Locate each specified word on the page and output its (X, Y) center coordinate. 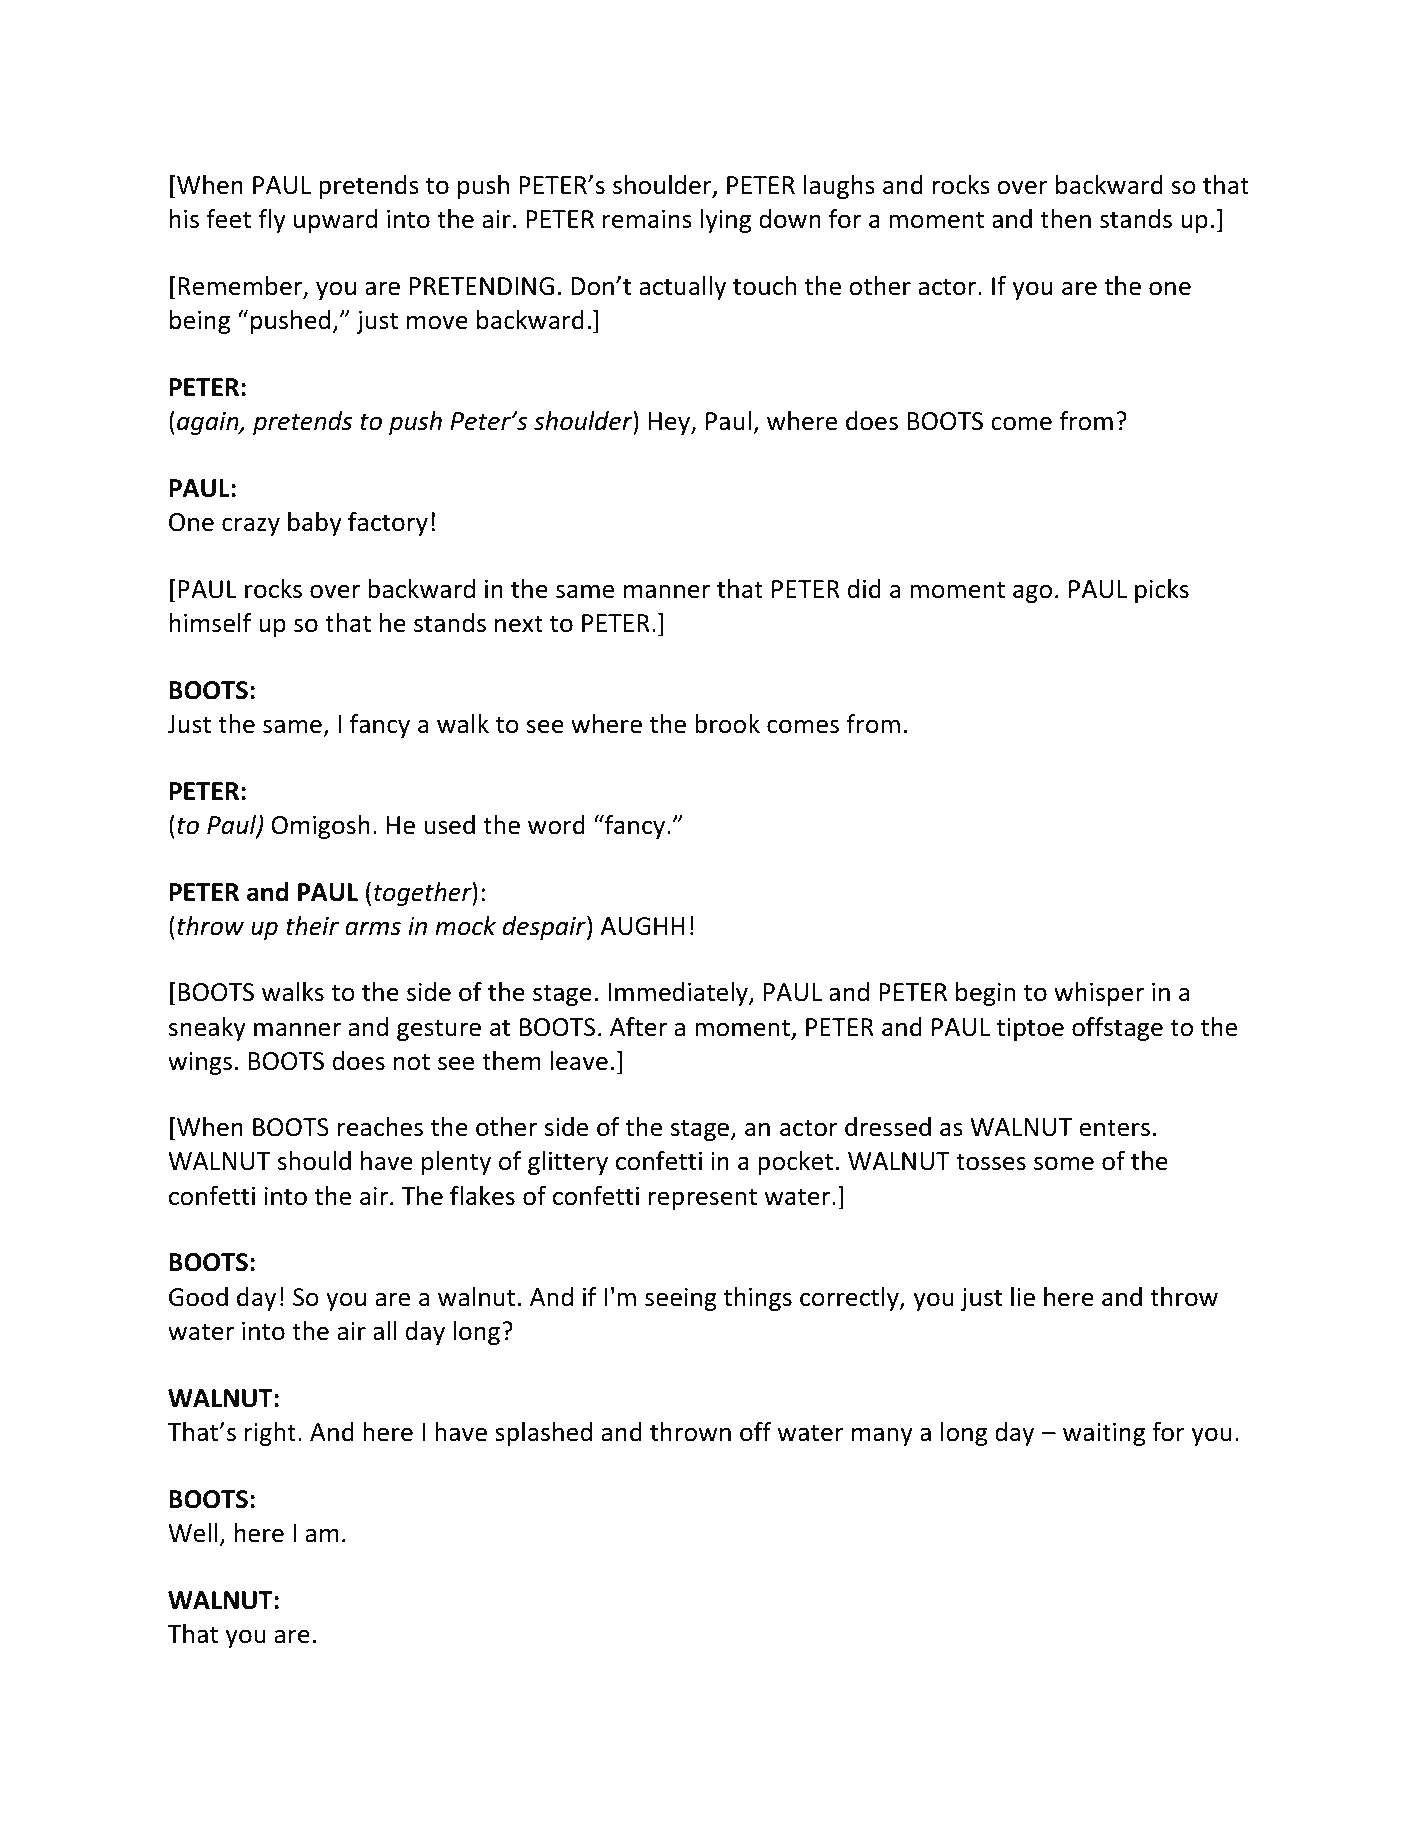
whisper (1099, 994)
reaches (380, 1127)
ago (1032, 593)
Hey (671, 423)
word (556, 825)
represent (703, 1199)
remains (647, 219)
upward (335, 221)
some (1064, 1163)
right (270, 1434)
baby (315, 524)
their (312, 926)
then (1065, 219)
